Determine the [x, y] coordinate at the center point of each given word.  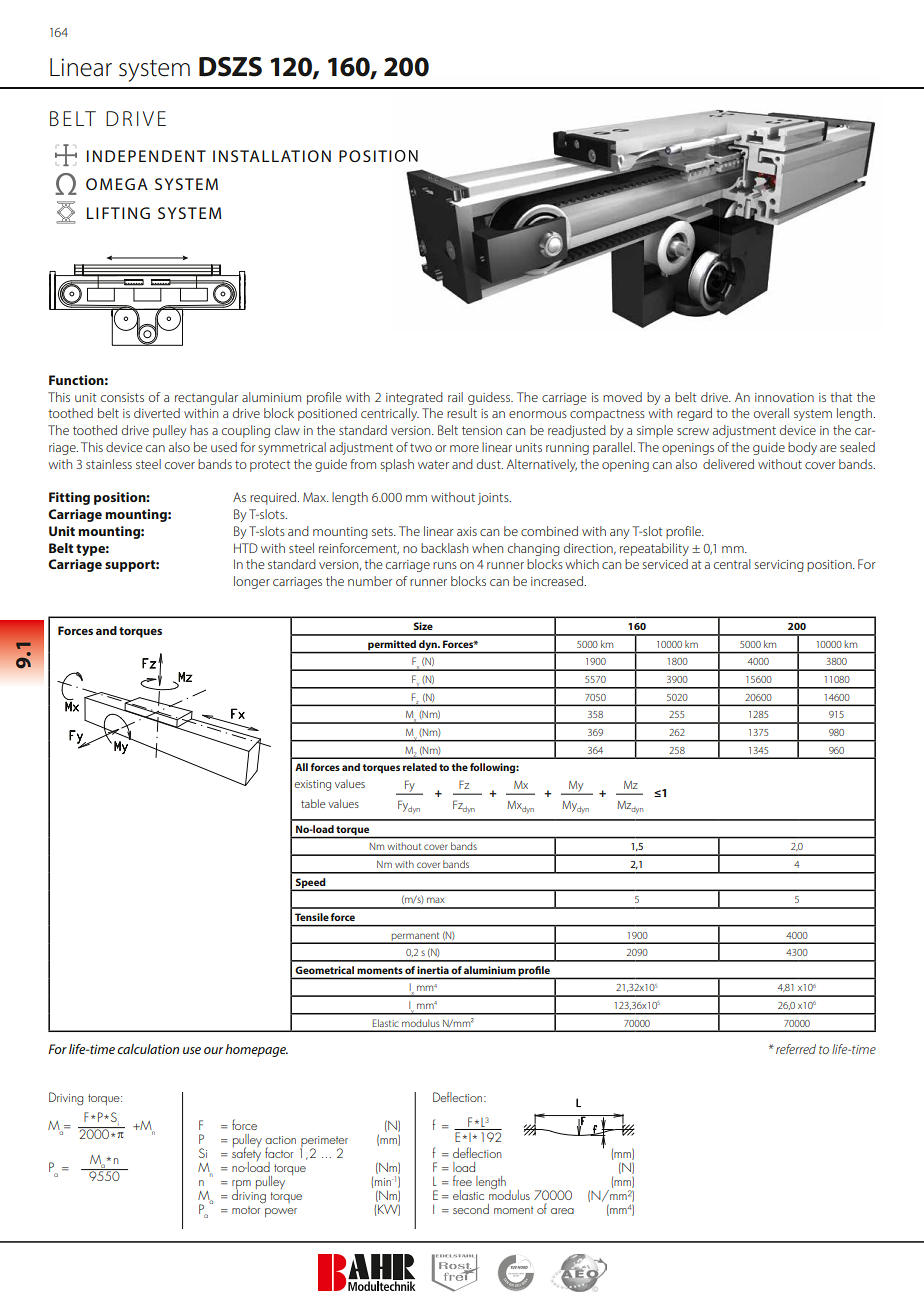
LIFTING [118, 213]
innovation [784, 397]
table [313, 803]
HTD [246, 548]
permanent [416, 937]
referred [796, 1049]
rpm [241, 1186]
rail [455, 397]
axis [467, 531]
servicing [779, 566]
